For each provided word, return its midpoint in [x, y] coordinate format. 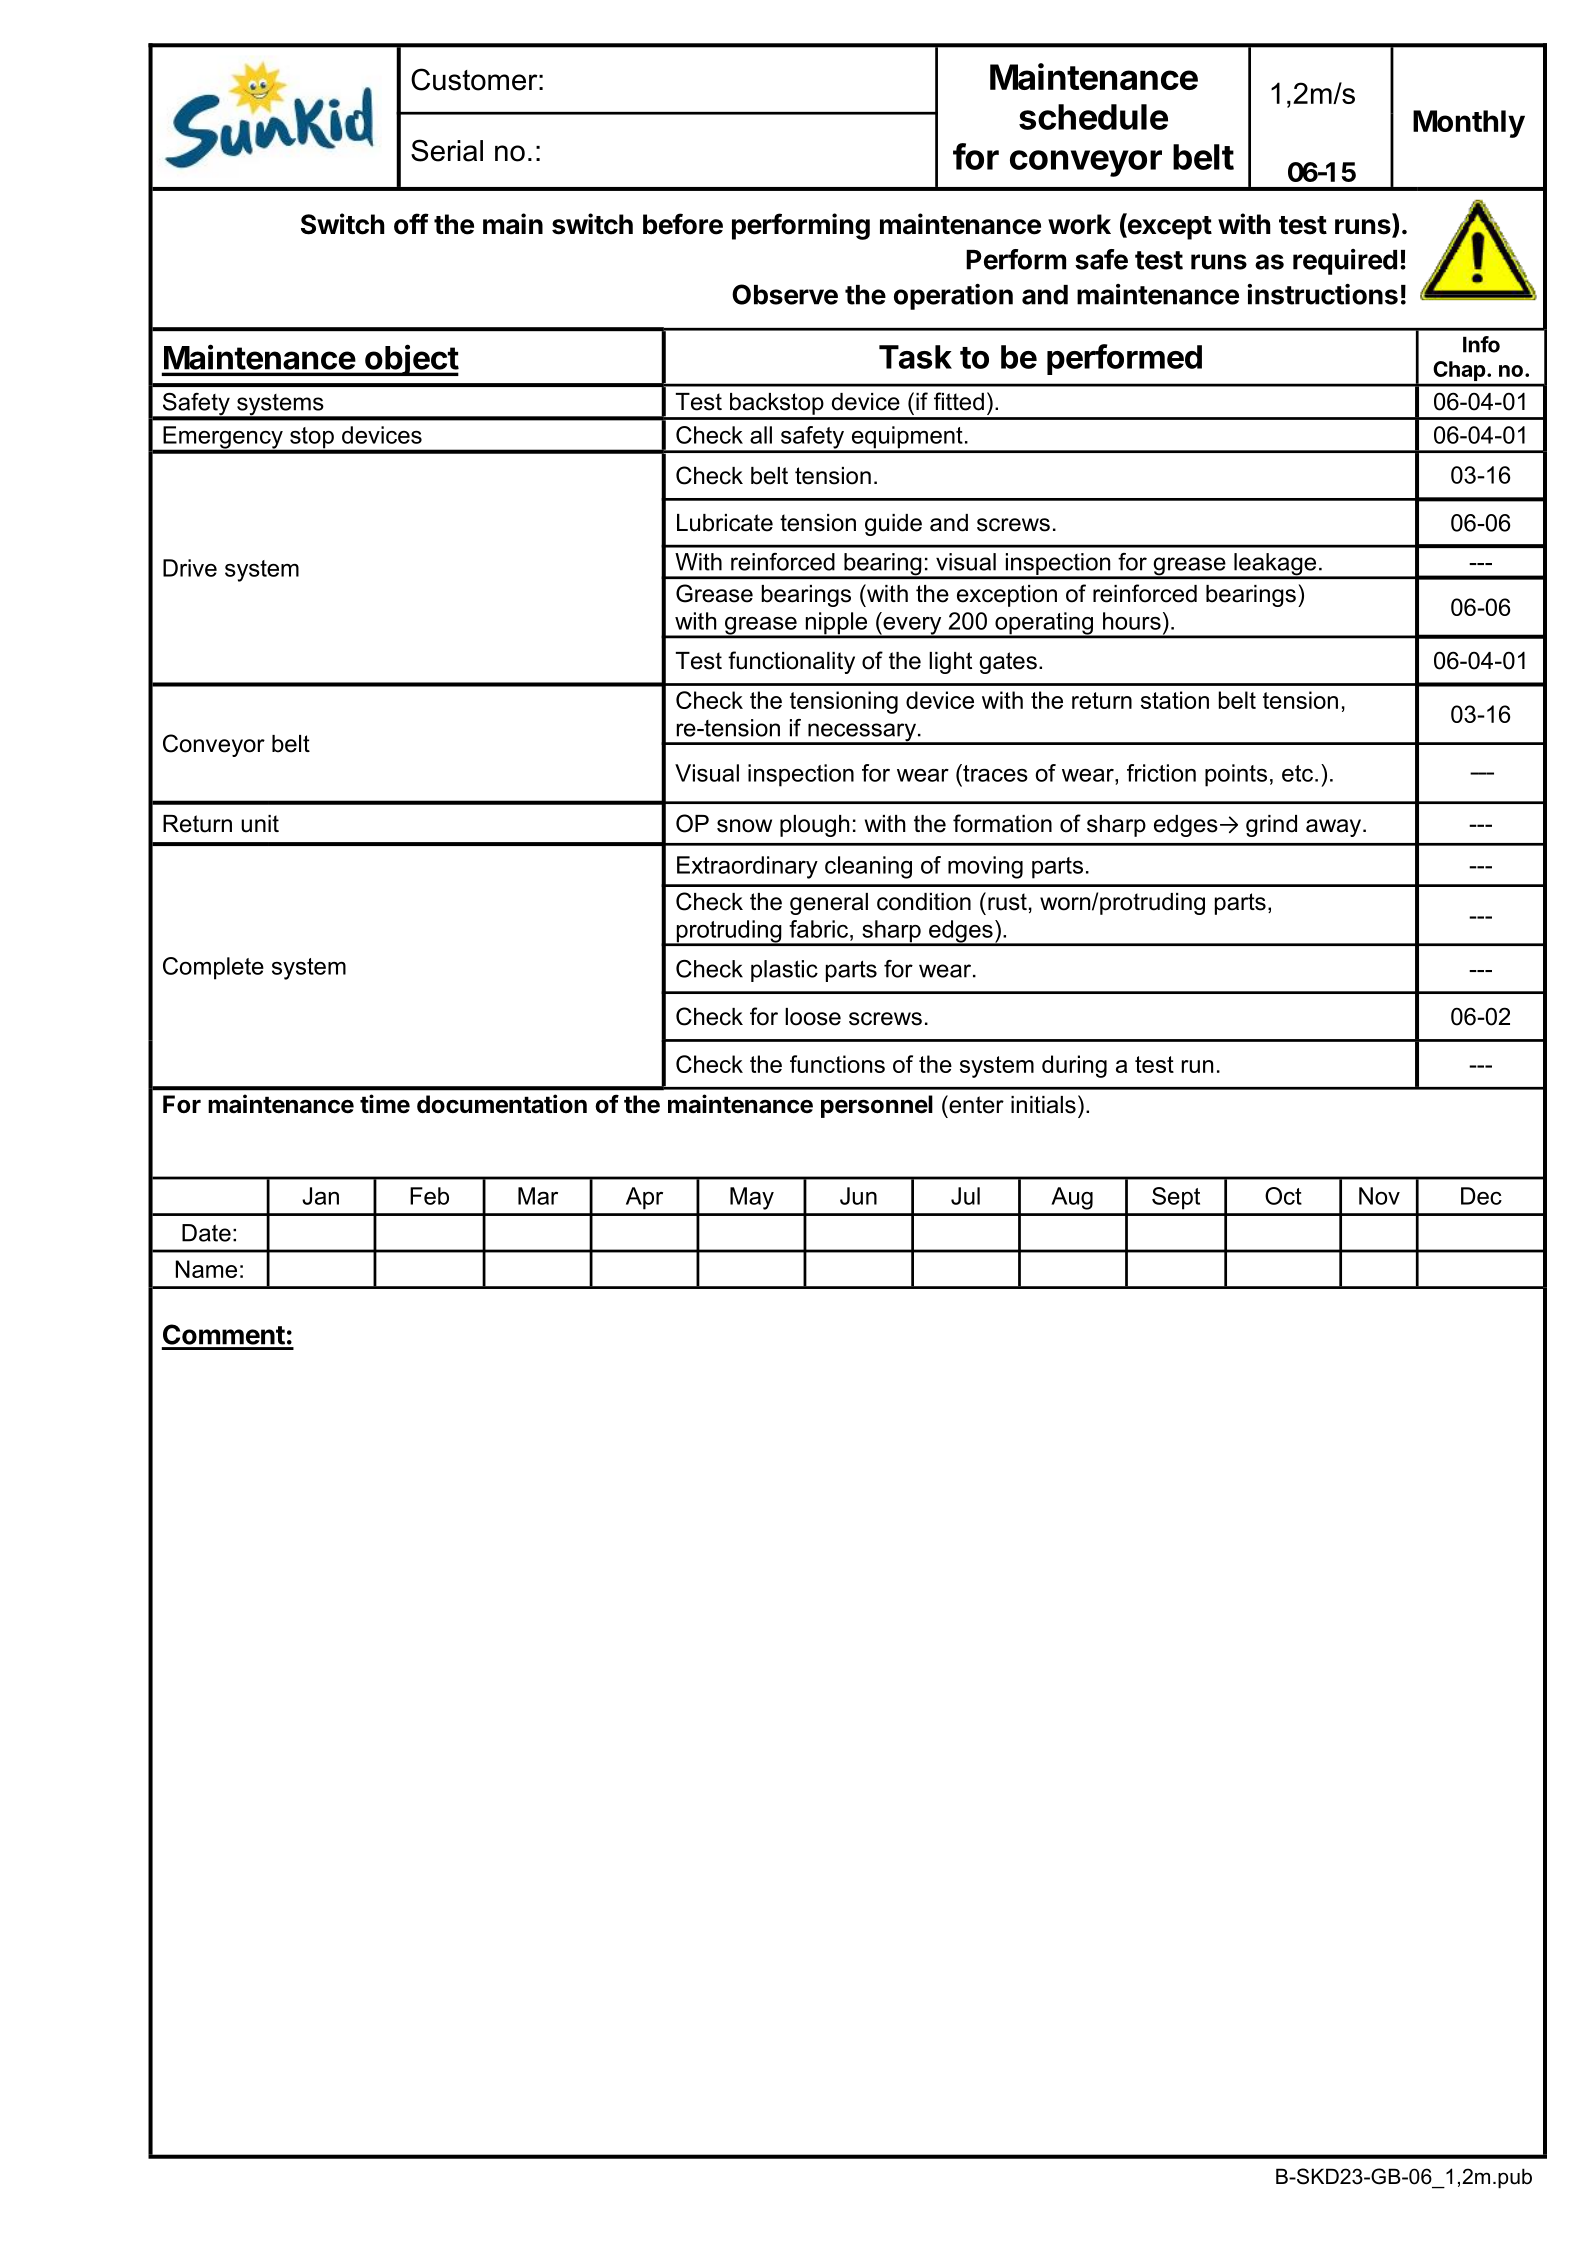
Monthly [1469, 124]
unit [260, 824]
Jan [320, 1196]
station [1175, 700]
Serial [447, 150]
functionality [791, 662]
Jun [858, 1196]
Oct [1283, 1196]
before [683, 224]
